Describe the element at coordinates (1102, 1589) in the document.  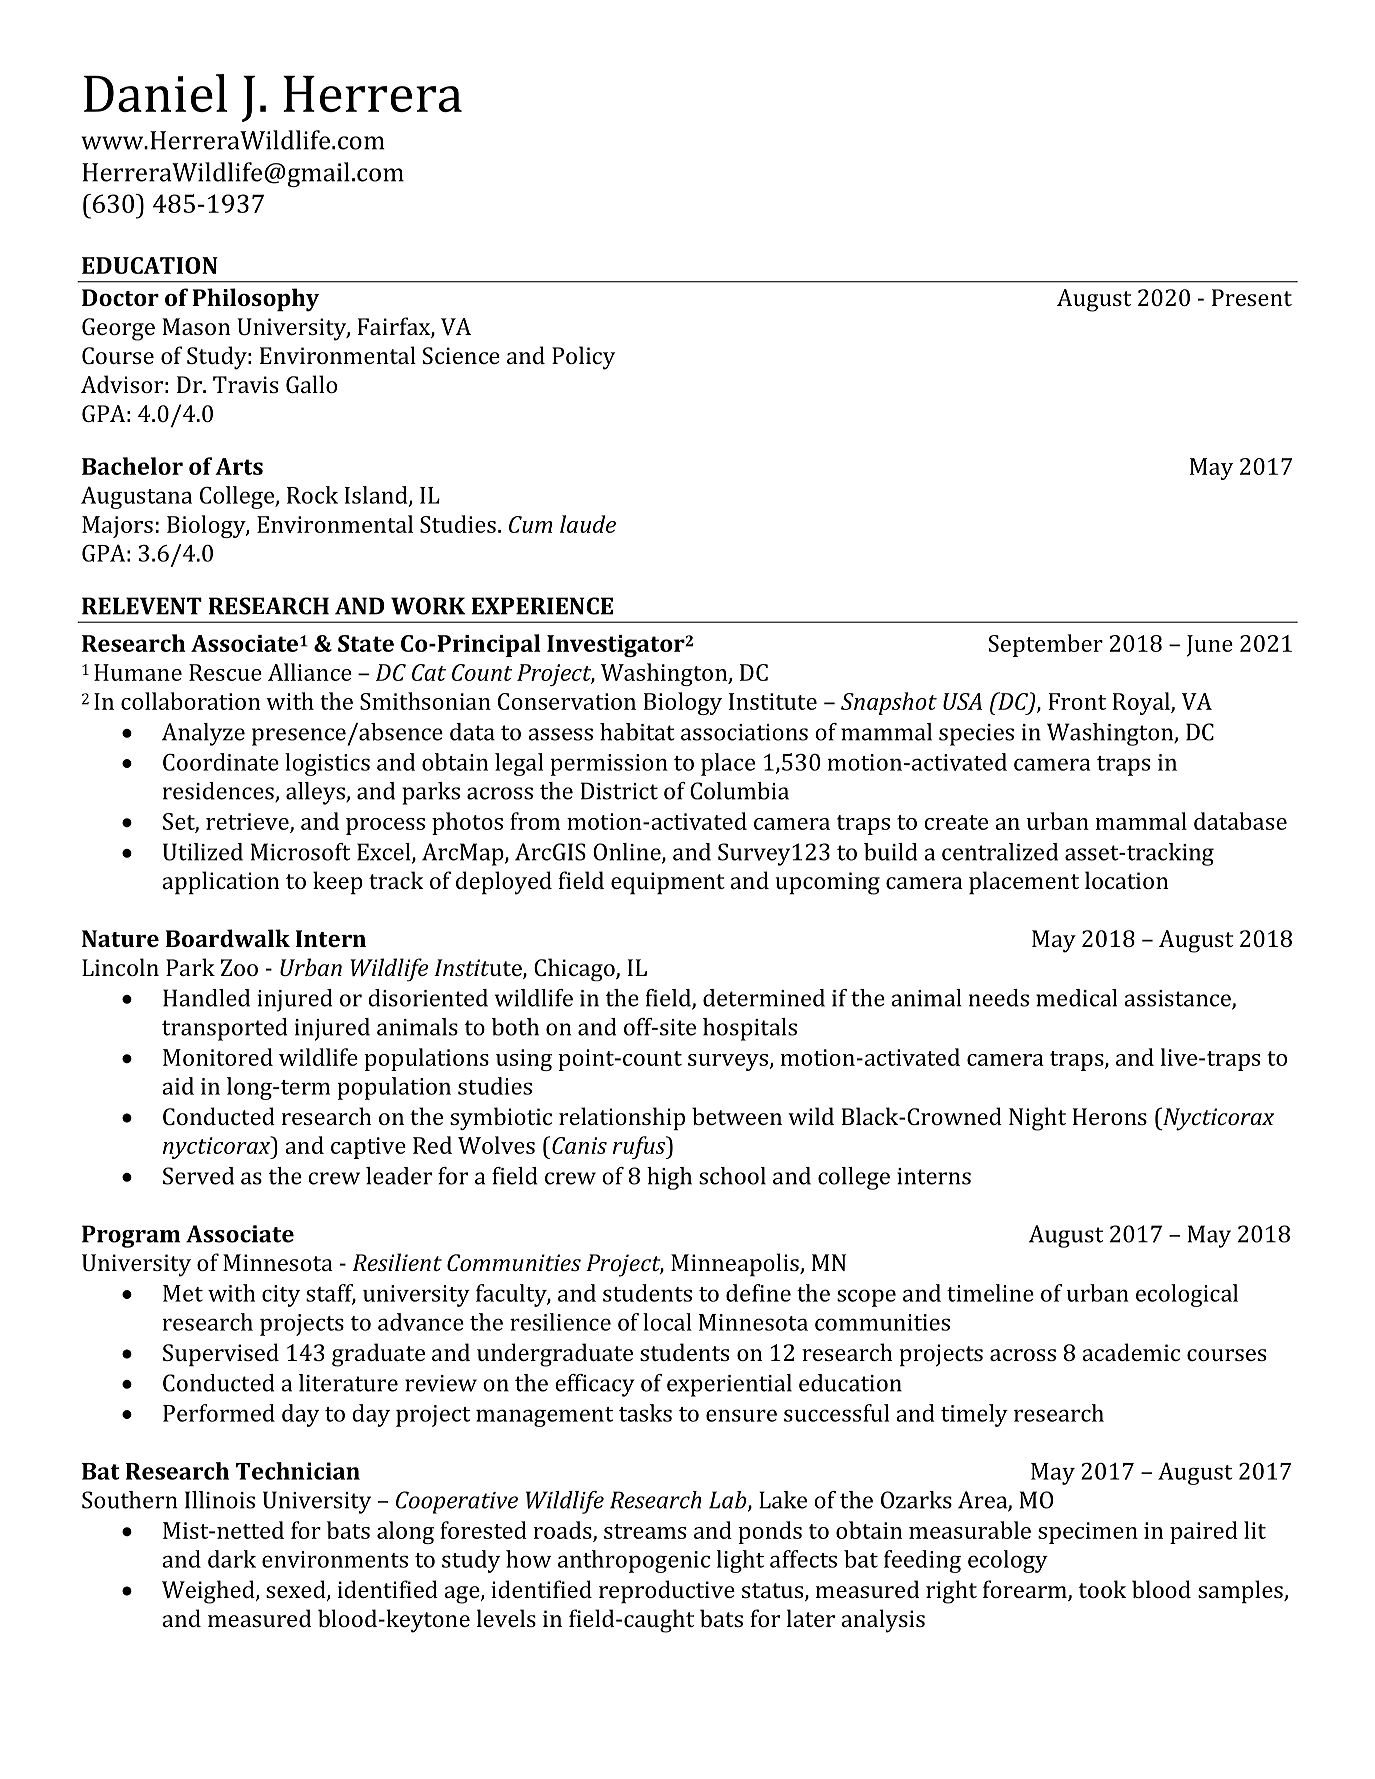
I see `took` at that location.
